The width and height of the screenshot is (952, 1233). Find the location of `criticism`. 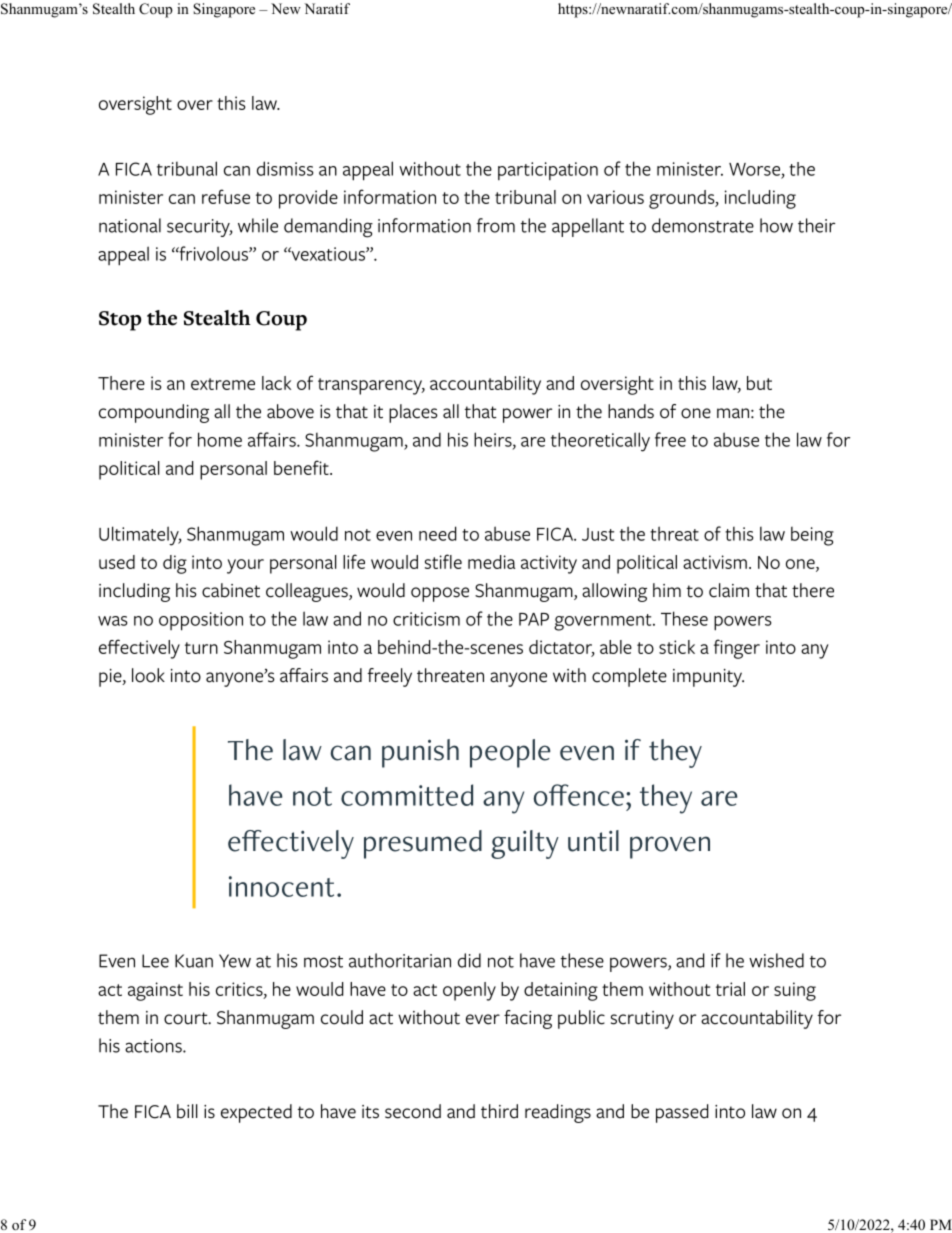

criticism is located at coordinates (426, 619).
